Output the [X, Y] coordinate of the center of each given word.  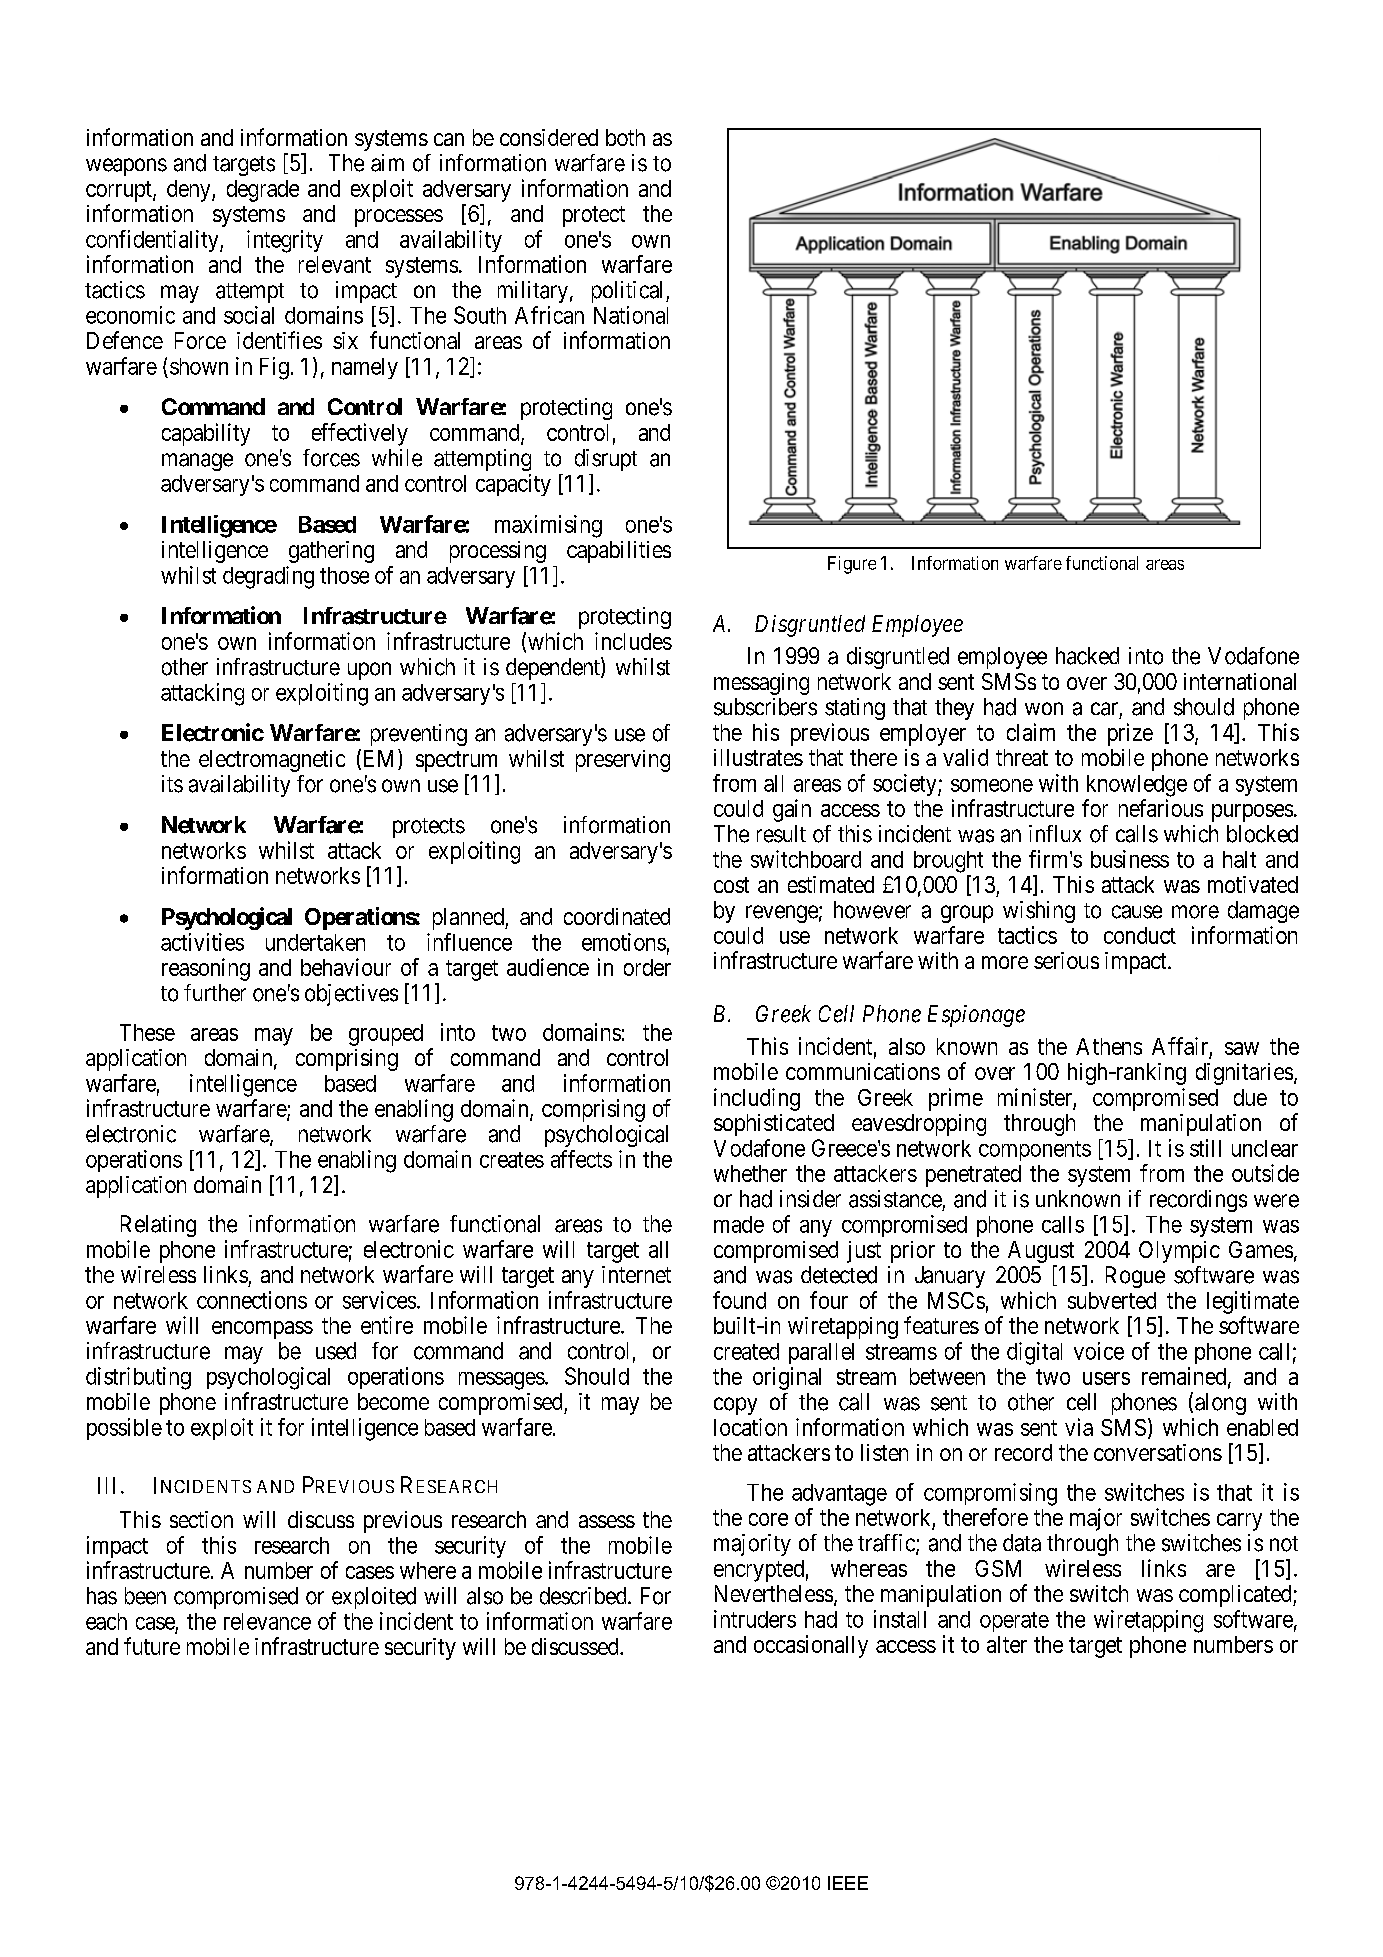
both [625, 137]
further [215, 993]
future [152, 1646]
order [647, 967]
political [629, 292]
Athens [1109, 1046]
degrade [263, 191]
